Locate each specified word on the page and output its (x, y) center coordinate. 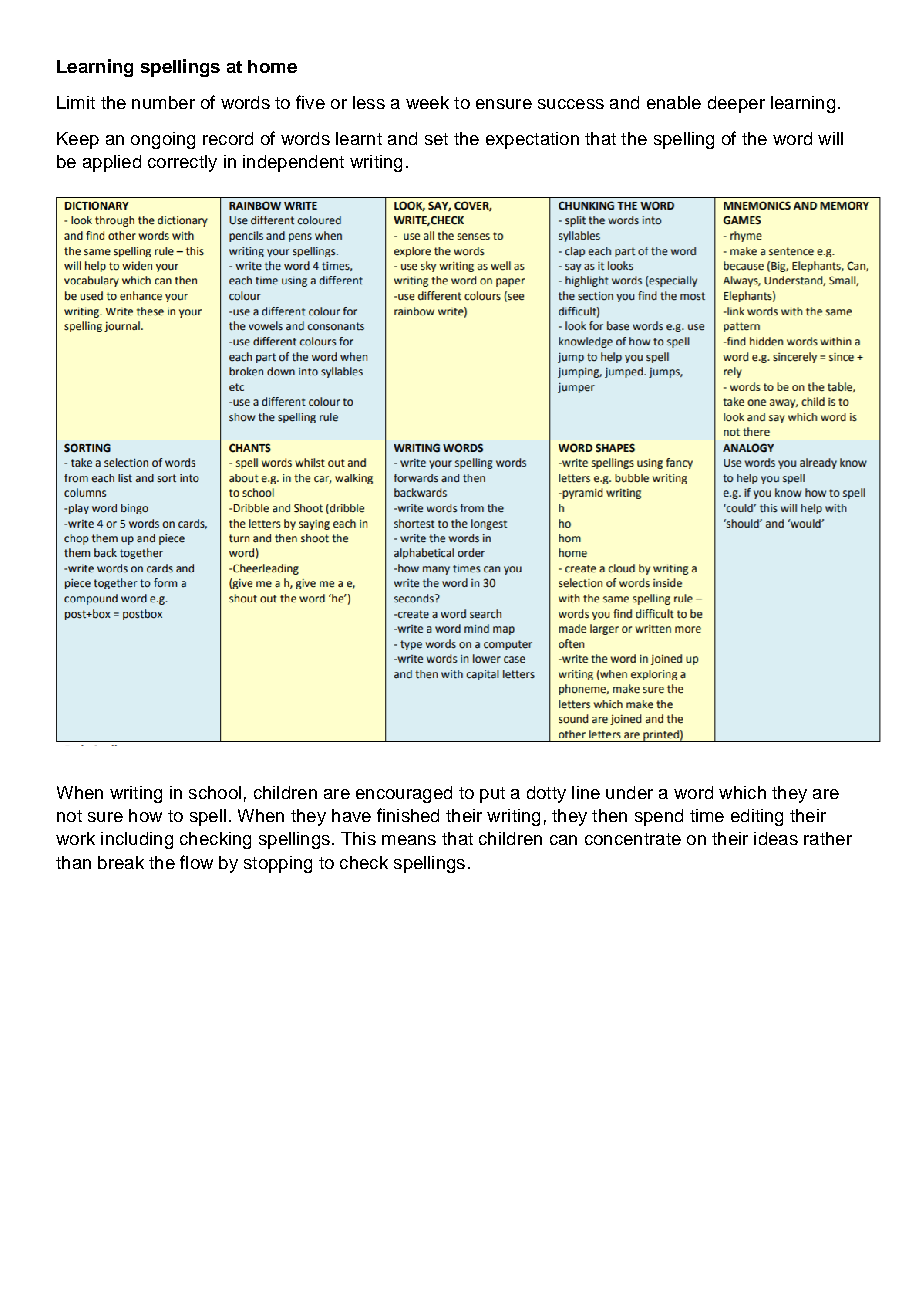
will (830, 138)
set (436, 139)
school (215, 792)
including (137, 840)
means (409, 840)
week (427, 102)
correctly (182, 163)
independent (293, 163)
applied (112, 163)
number (163, 102)
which (742, 792)
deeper (736, 104)
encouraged (404, 794)
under (629, 792)
